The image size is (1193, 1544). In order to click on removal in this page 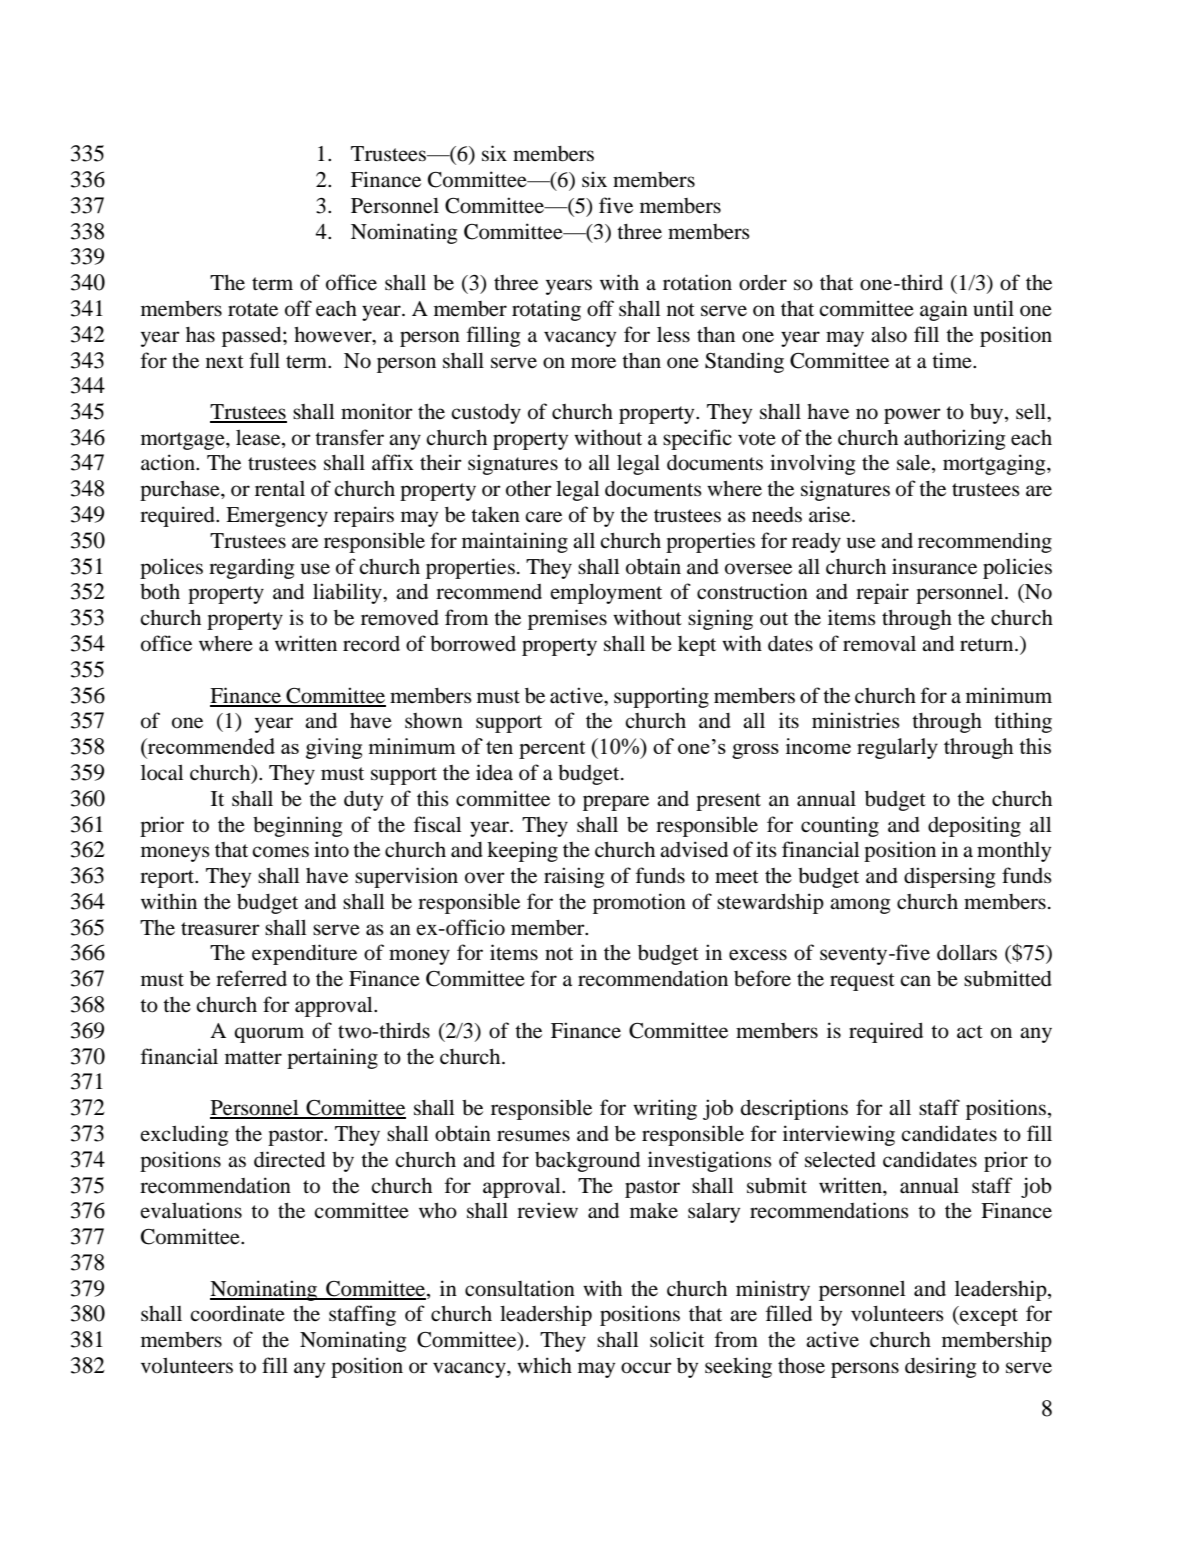, I will do `click(879, 644)`.
